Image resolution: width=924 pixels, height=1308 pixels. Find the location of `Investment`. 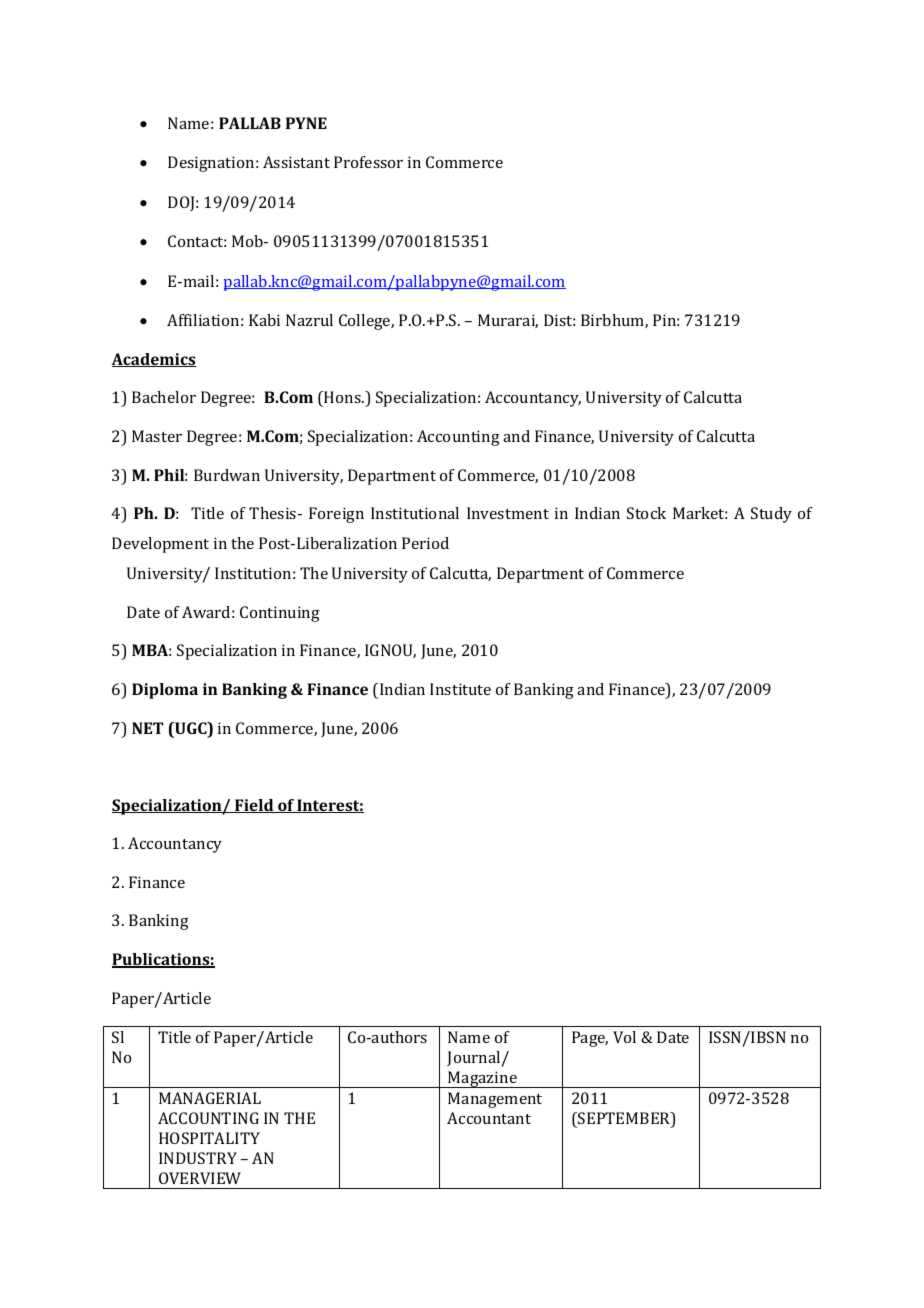

Investment is located at coordinates (508, 513).
